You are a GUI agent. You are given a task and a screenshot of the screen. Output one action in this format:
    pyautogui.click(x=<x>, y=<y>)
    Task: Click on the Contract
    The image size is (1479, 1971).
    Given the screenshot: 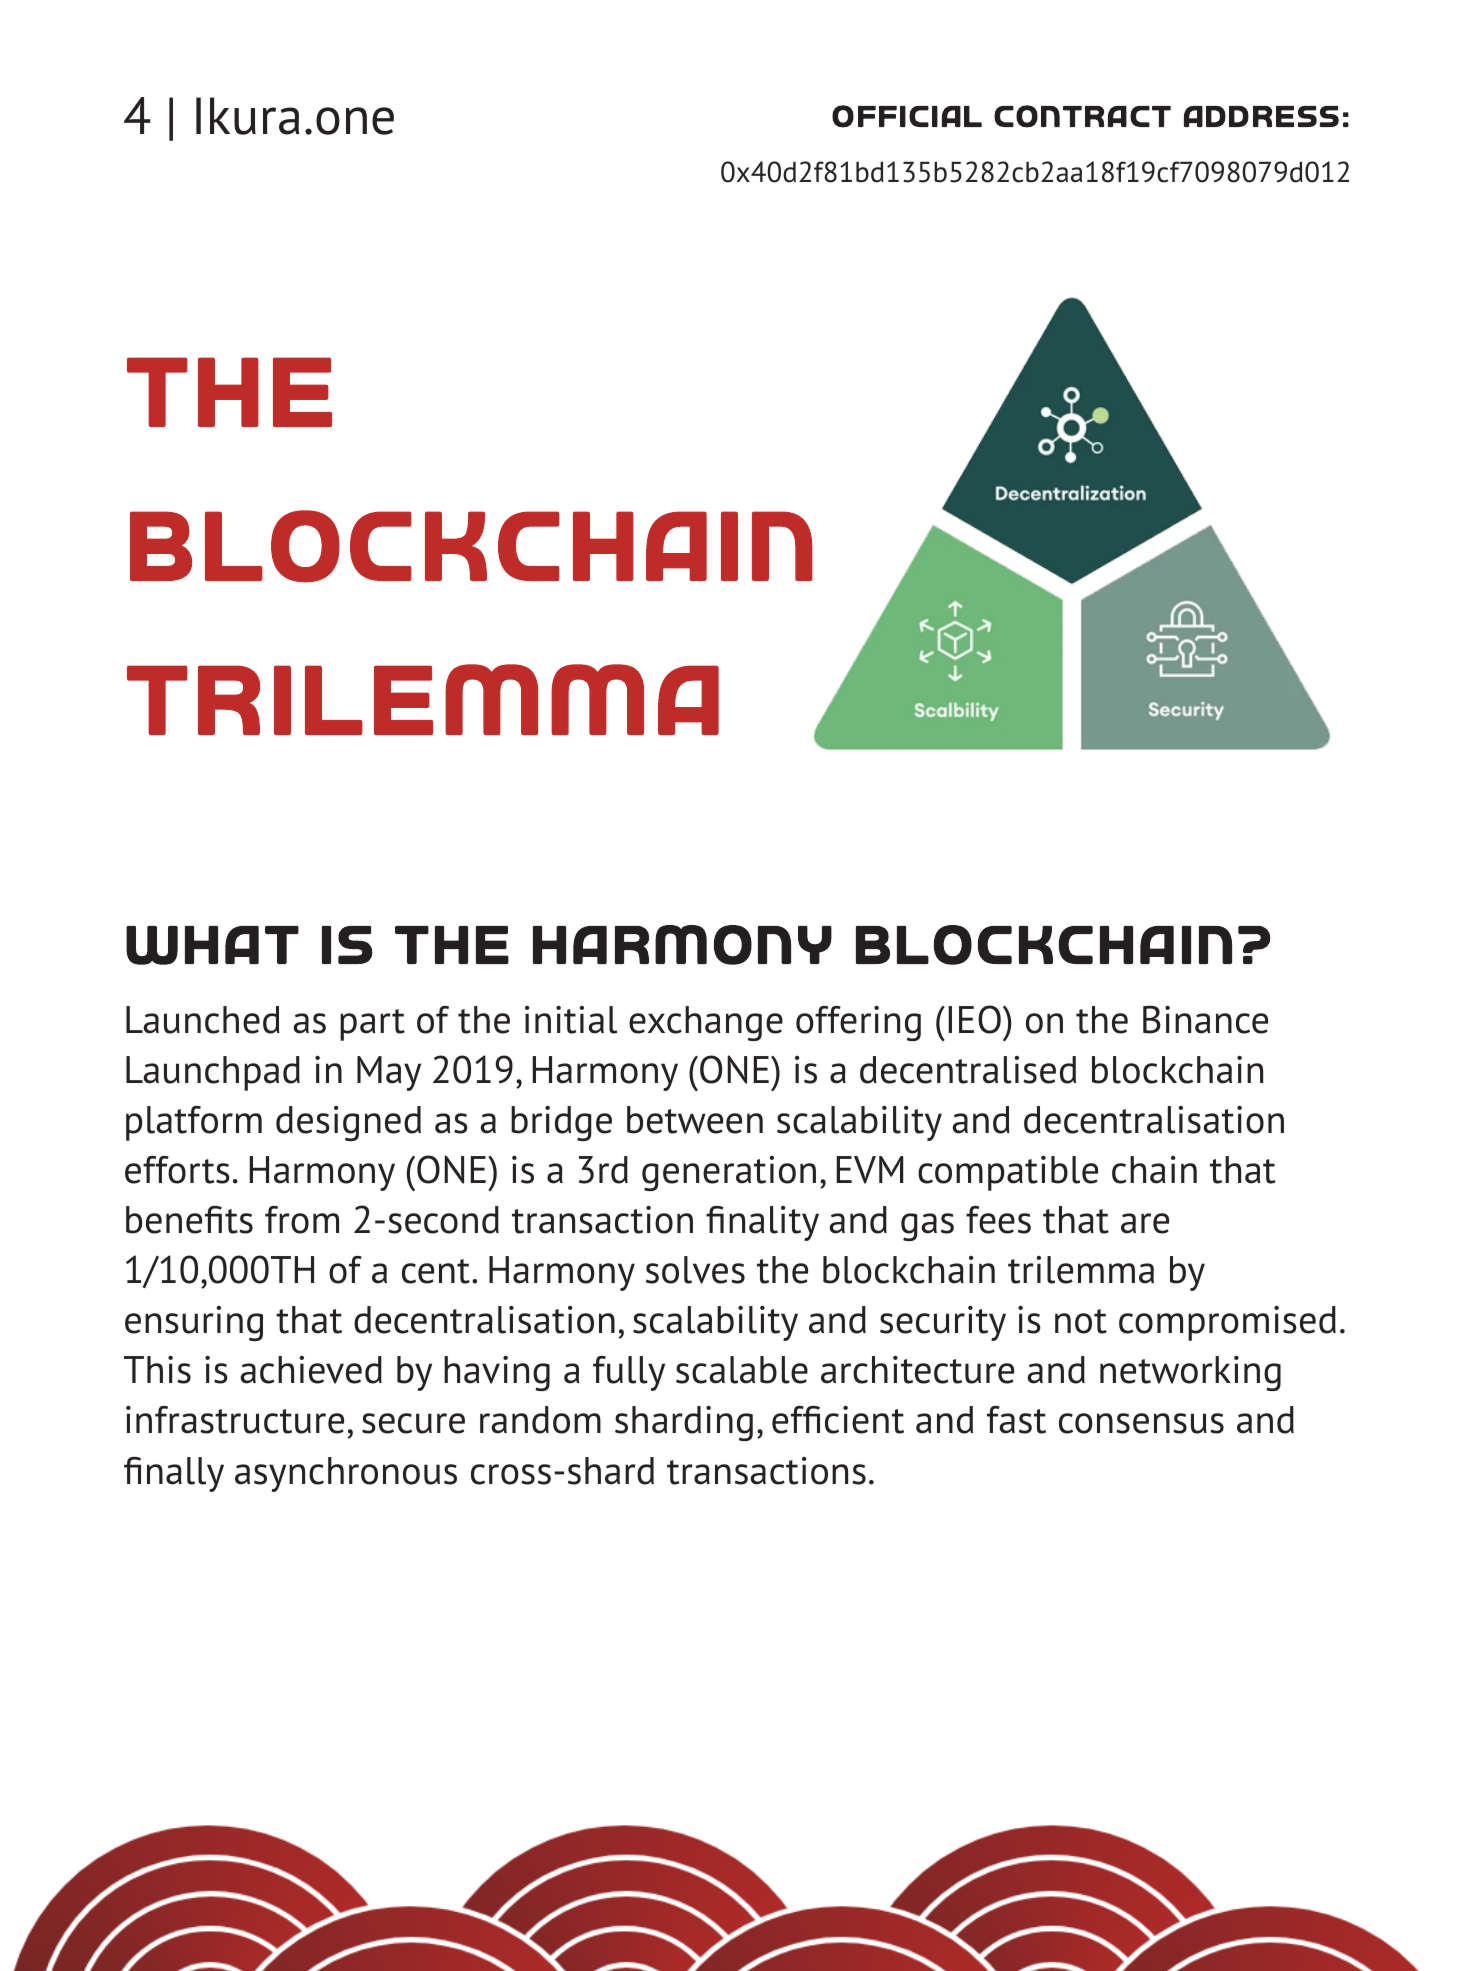 What is the action you would take?
    pyautogui.click(x=1082, y=116)
